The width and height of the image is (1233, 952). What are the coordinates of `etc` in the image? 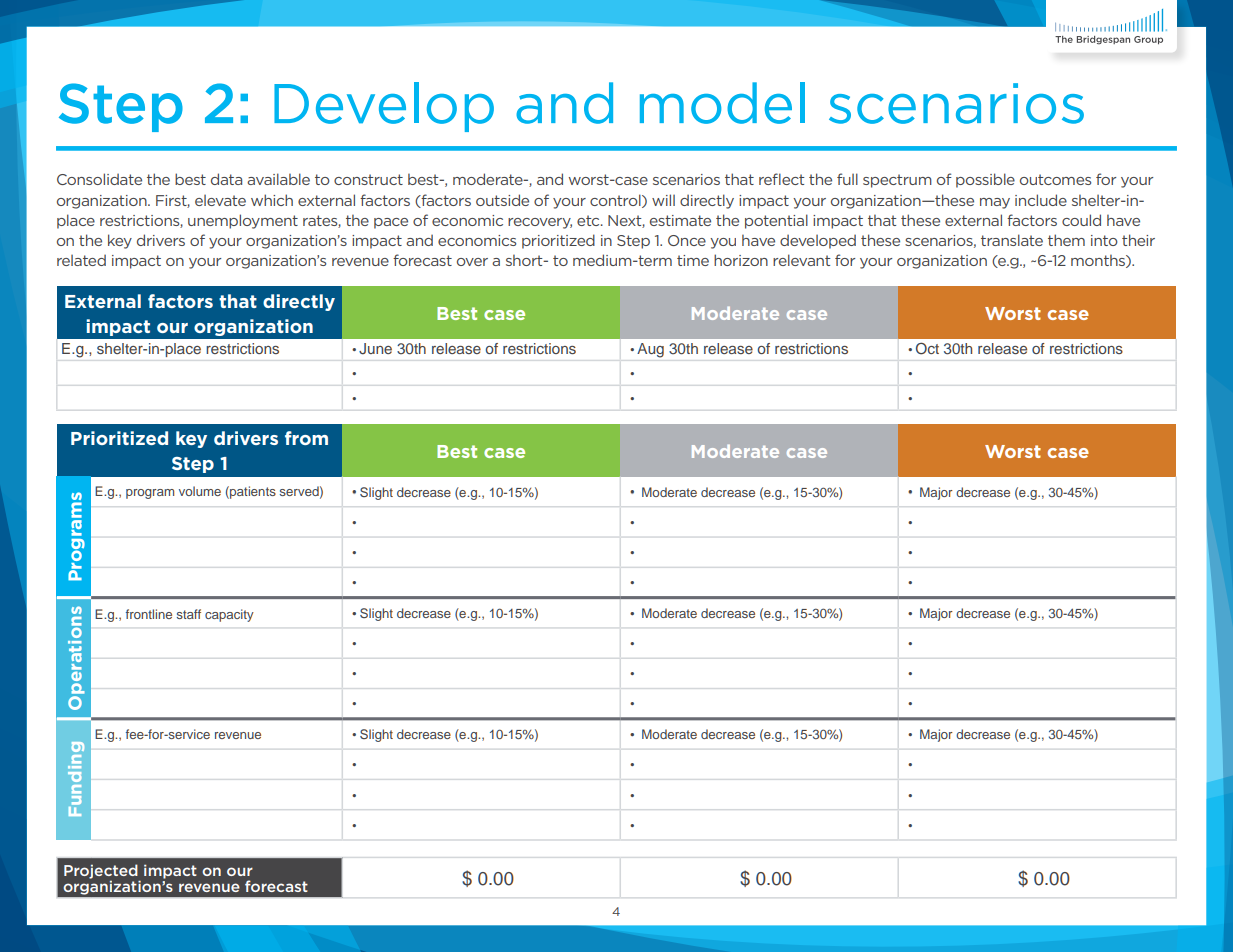 It's located at (589, 220).
